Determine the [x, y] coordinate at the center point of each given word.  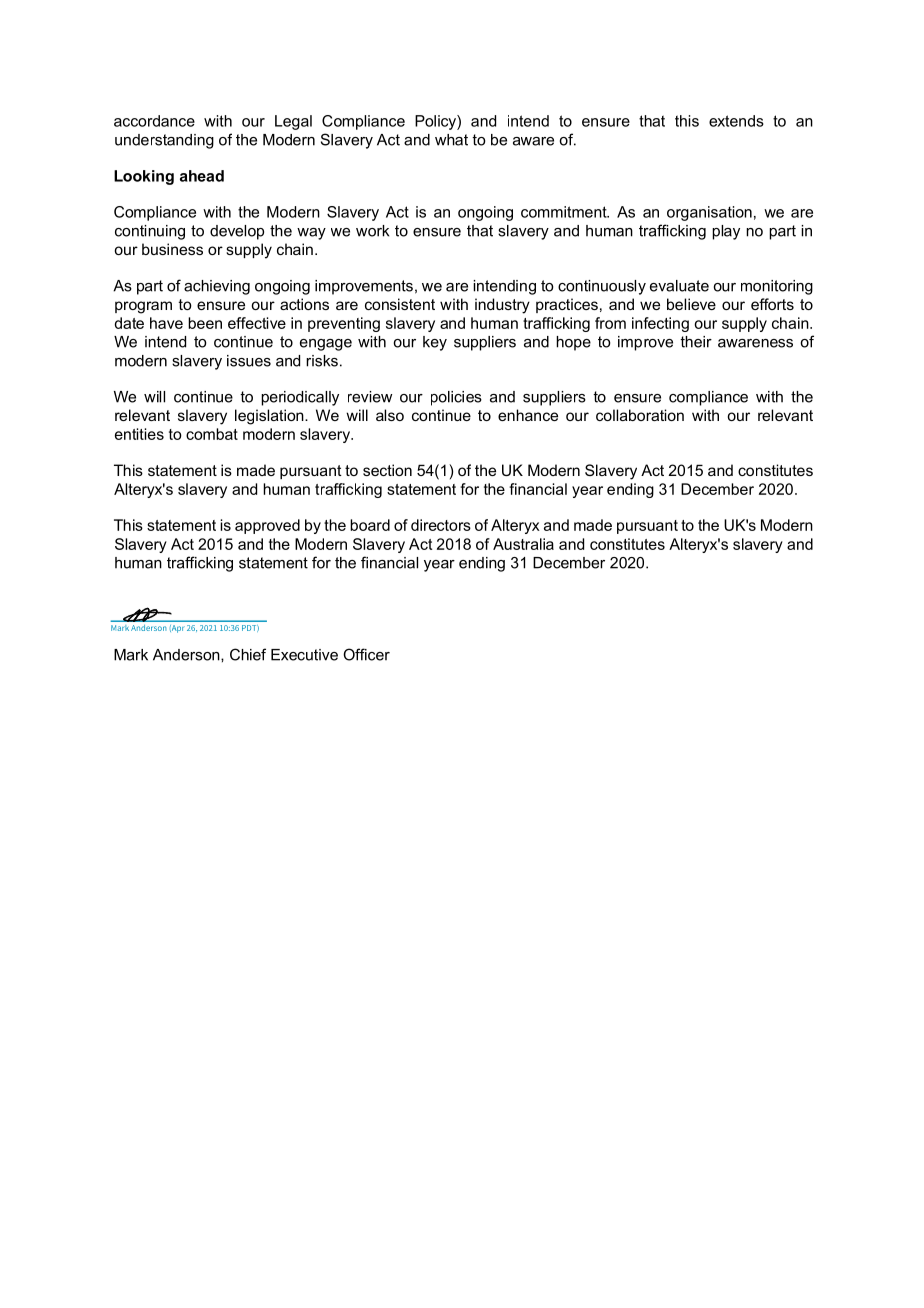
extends [736, 121]
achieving [217, 287]
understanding [164, 141]
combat [212, 434]
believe [691, 304]
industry [502, 306]
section [387, 470]
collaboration [640, 415]
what [451, 140]
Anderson [187, 655]
